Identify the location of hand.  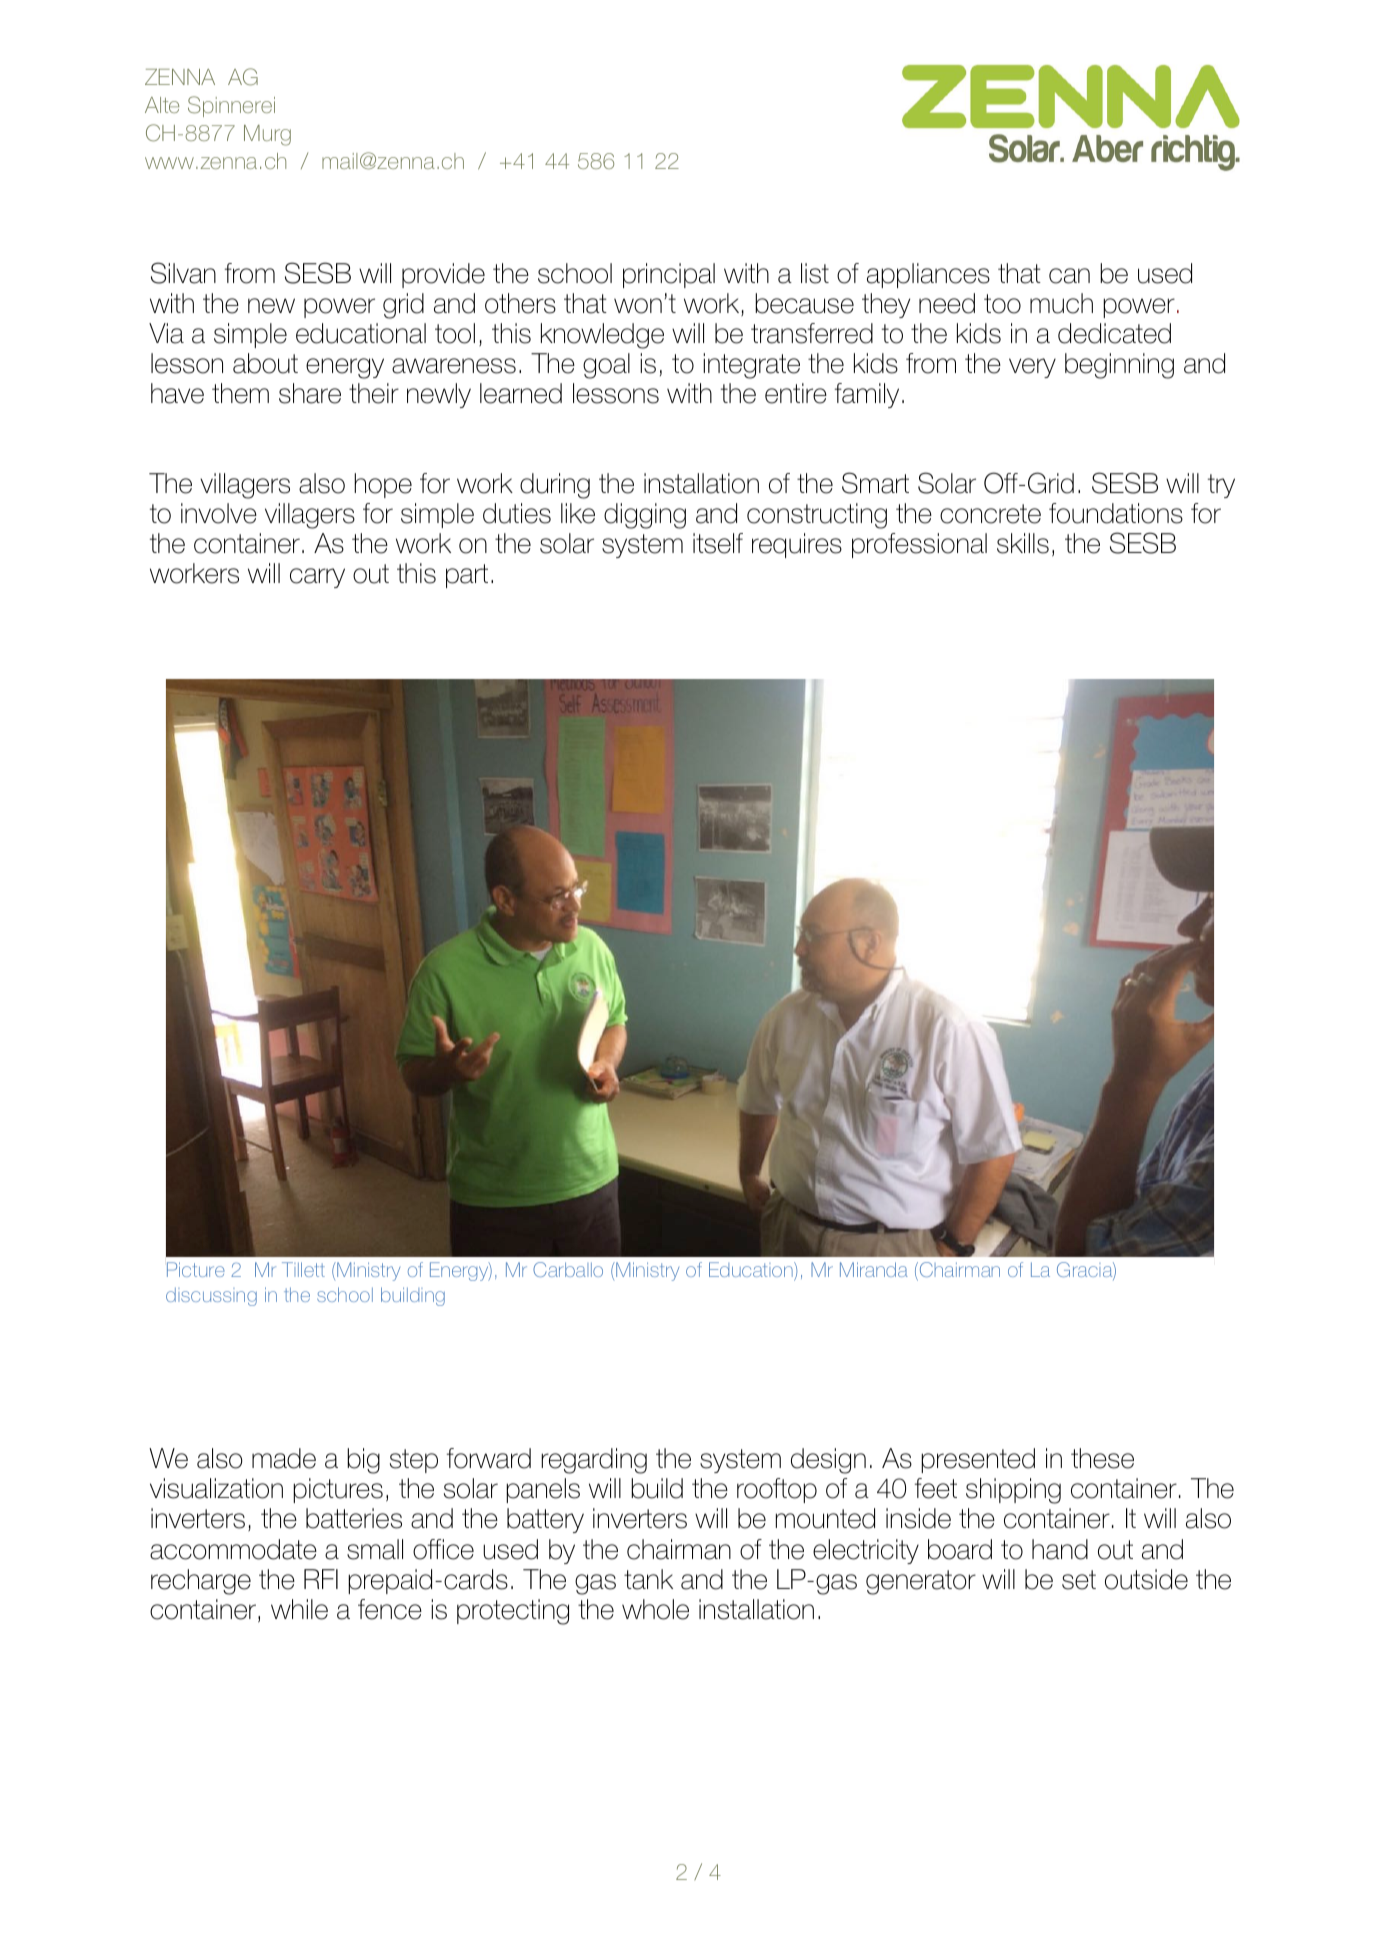
(1060, 1549).
